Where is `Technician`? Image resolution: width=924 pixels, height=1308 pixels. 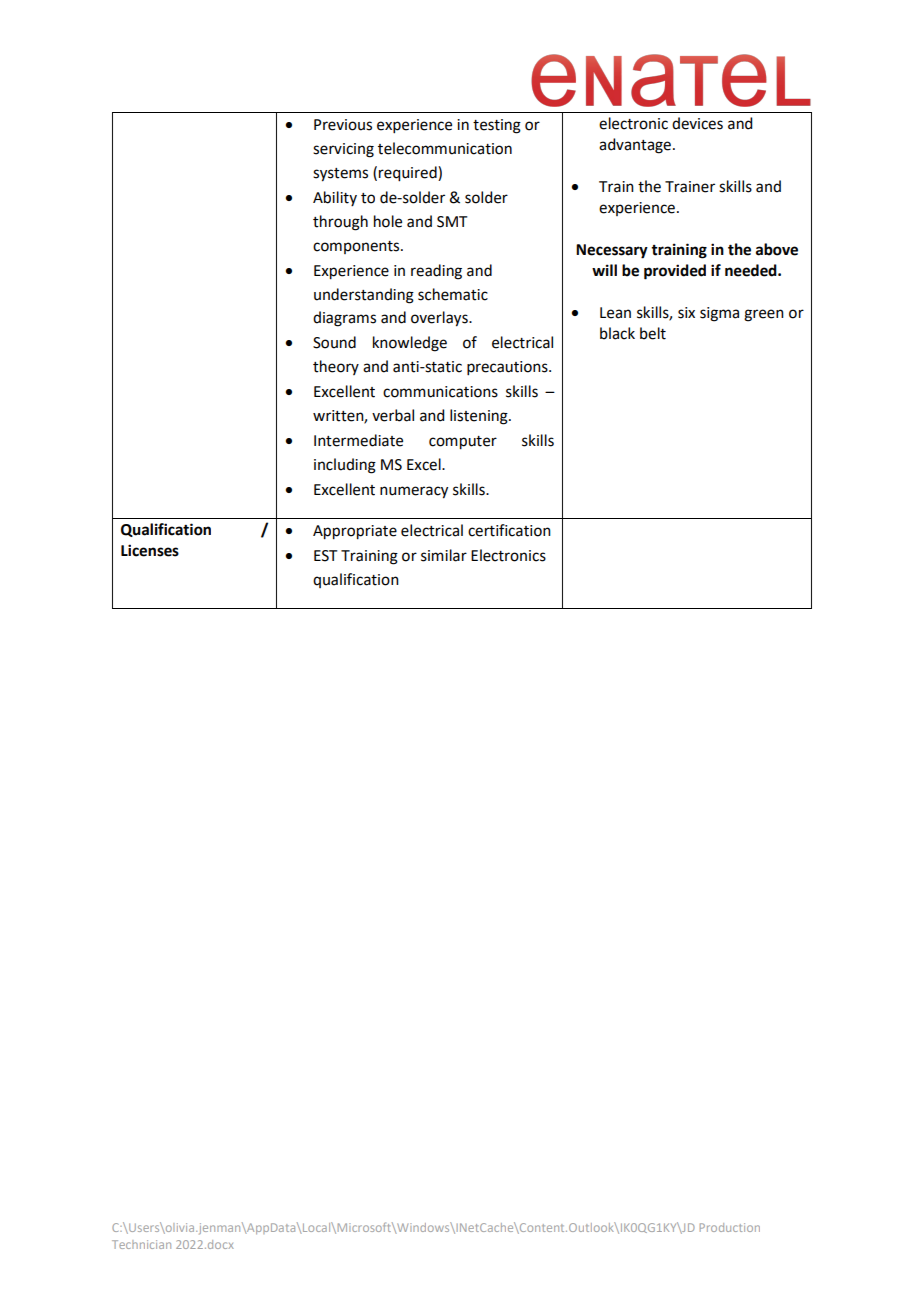 Technician is located at coordinates (141, 1244).
